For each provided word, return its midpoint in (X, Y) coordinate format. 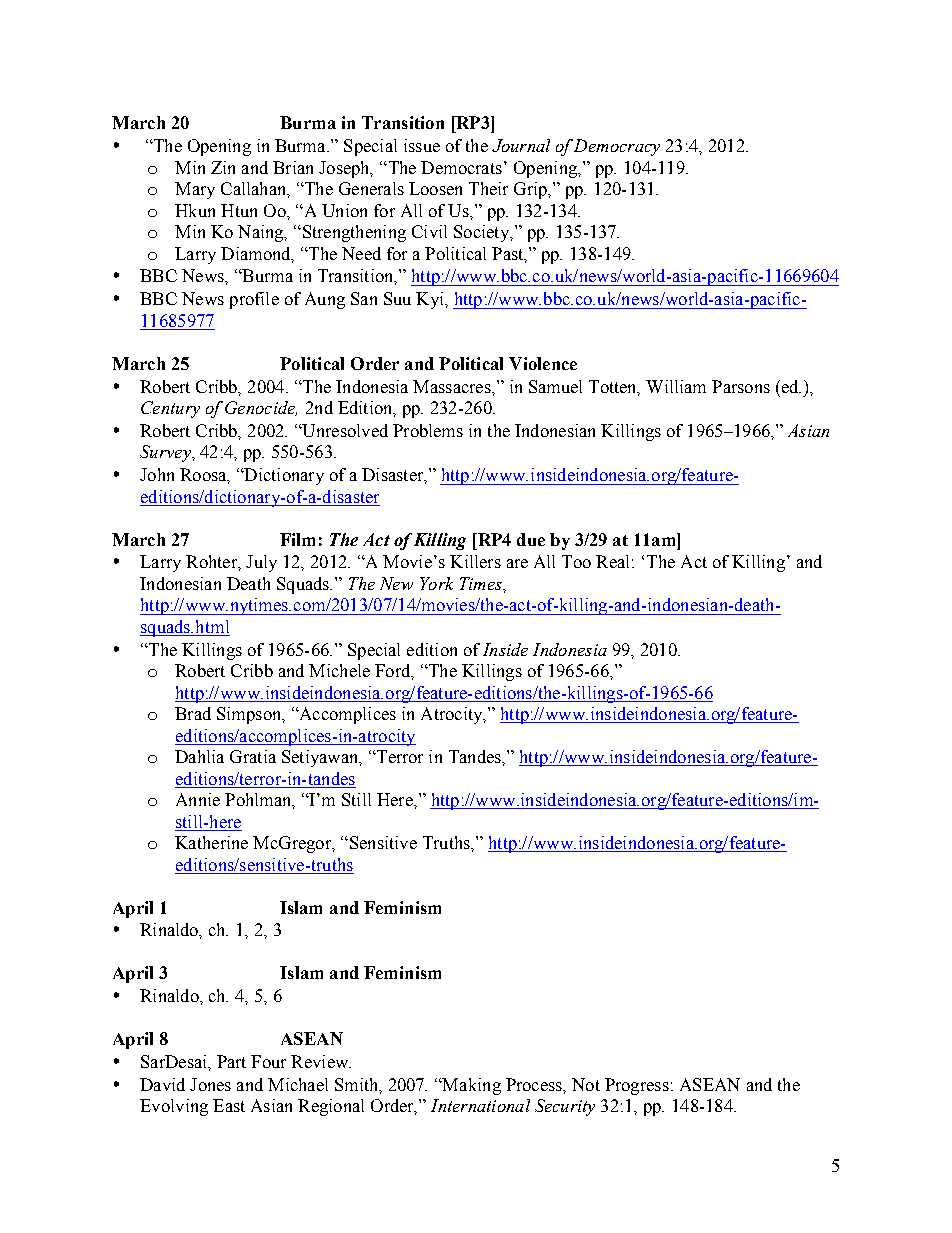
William (676, 386)
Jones (210, 1084)
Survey (166, 453)
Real (612, 561)
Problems (428, 430)
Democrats (461, 167)
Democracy (617, 147)
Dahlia (199, 756)
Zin (223, 167)
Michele (339, 670)
